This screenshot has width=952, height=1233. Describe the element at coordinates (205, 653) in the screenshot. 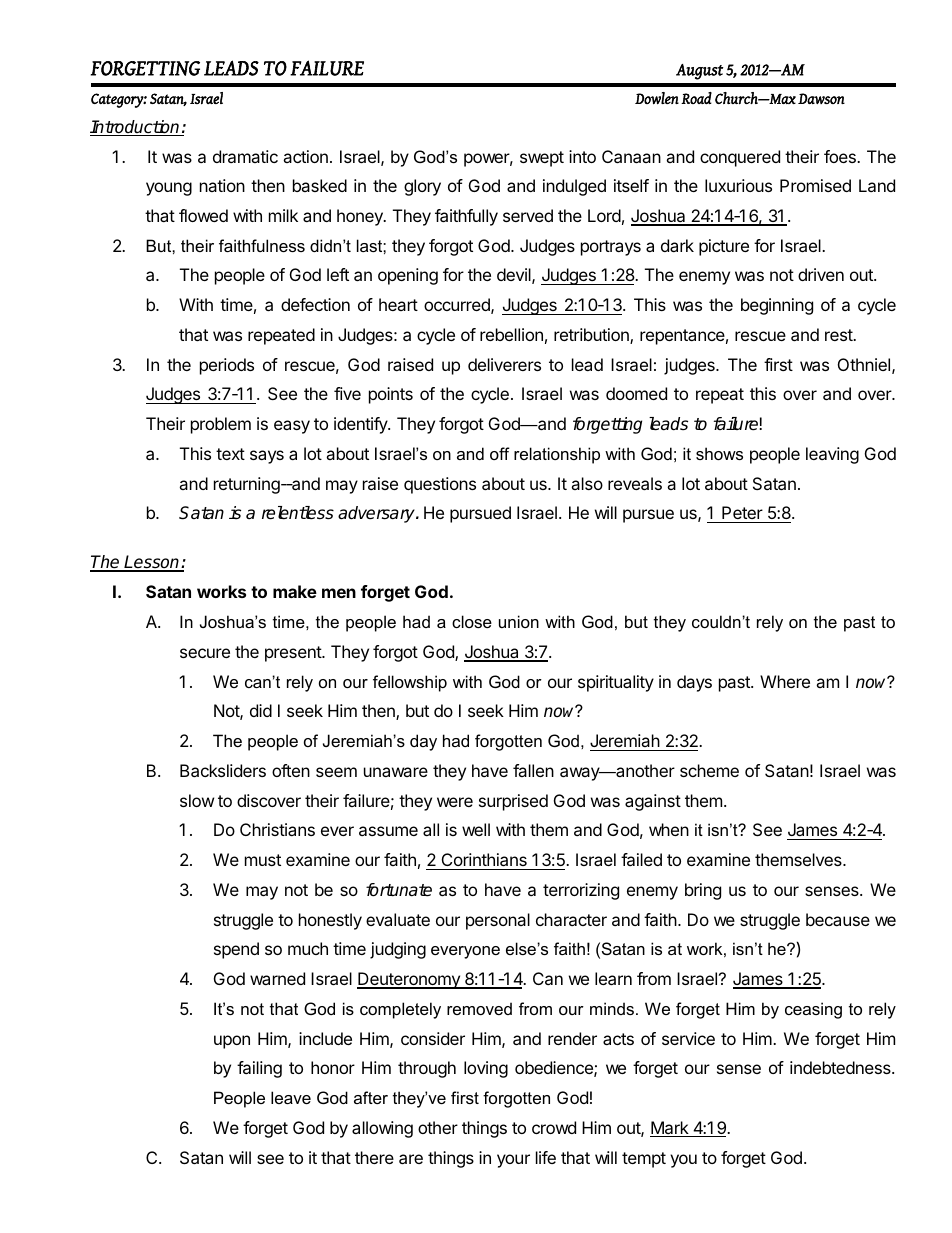

I see `secure` at that location.
